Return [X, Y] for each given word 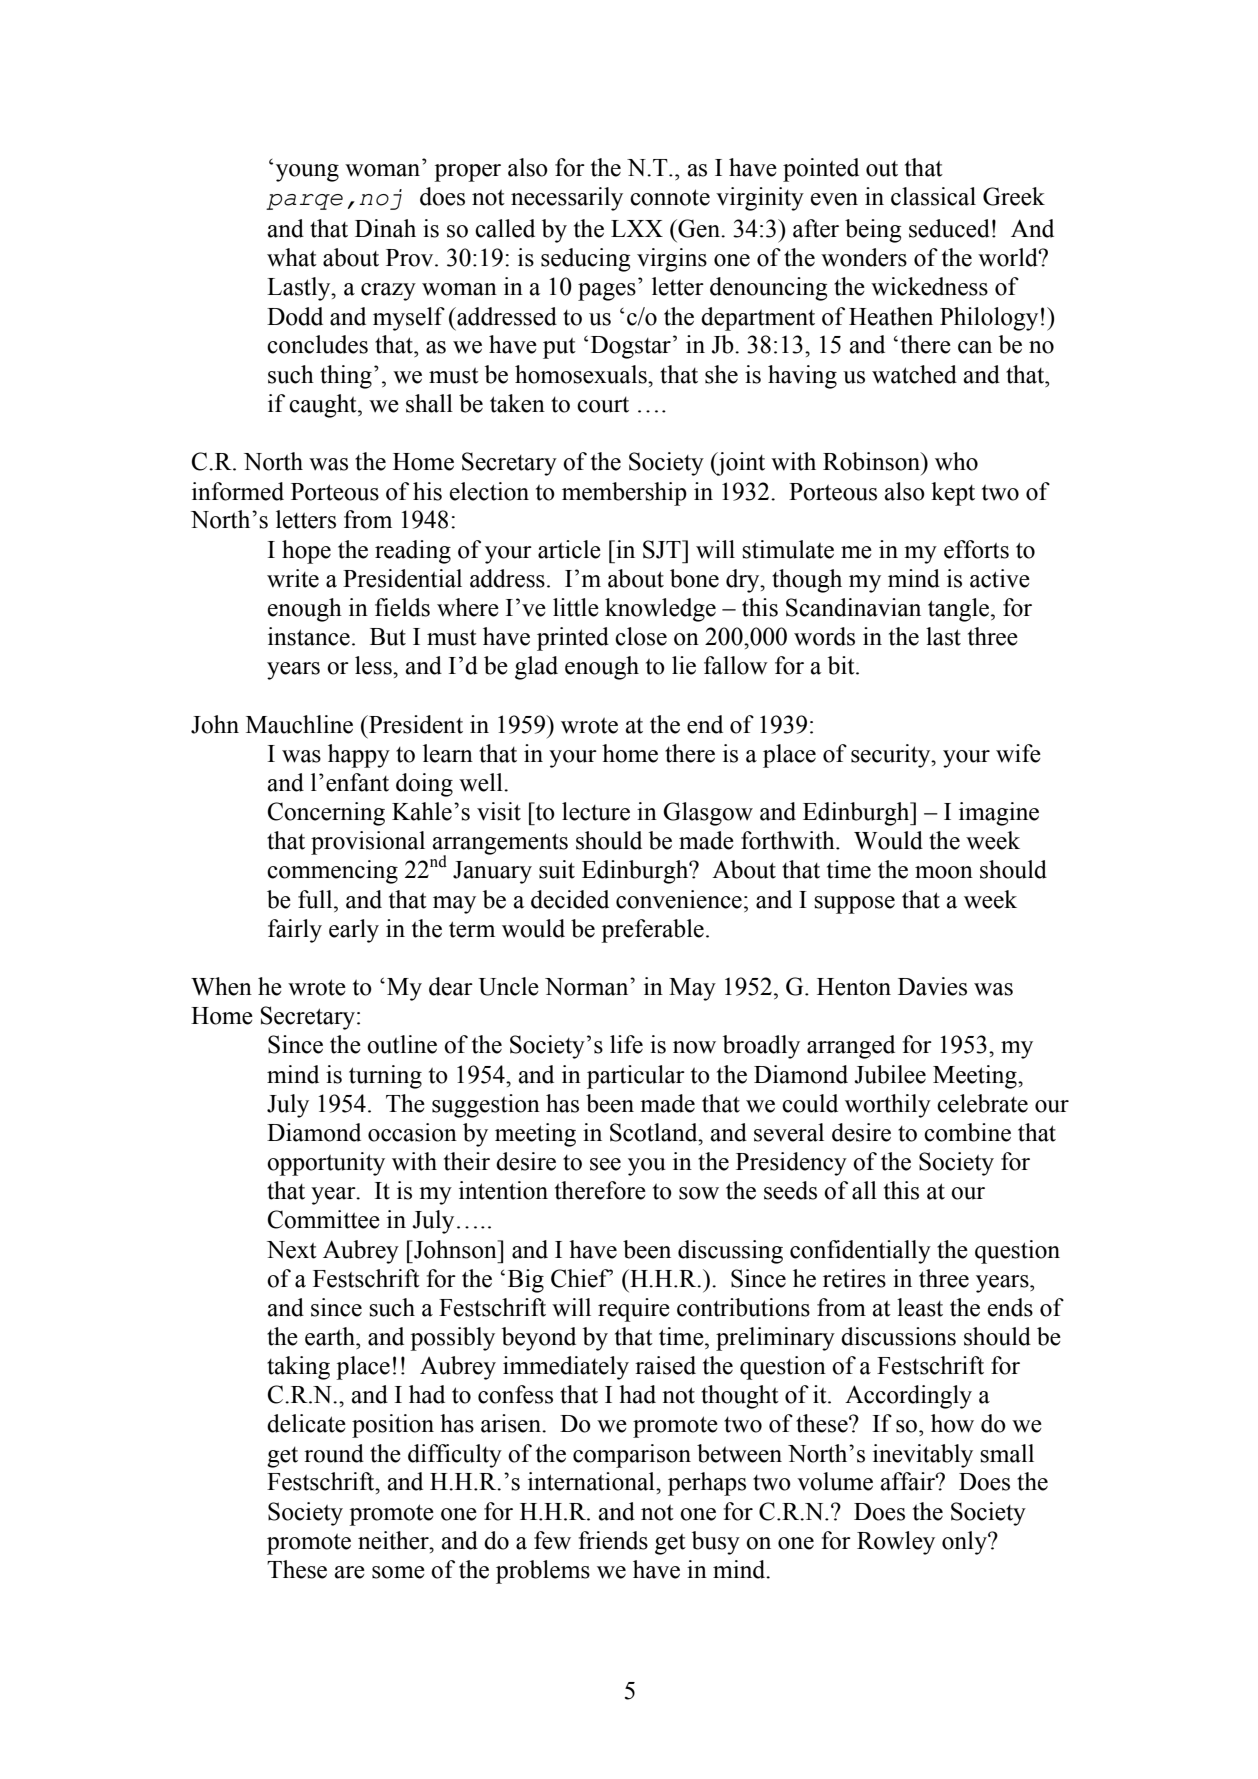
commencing [332, 872]
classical [933, 196]
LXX [637, 228]
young [307, 173]
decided [570, 899]
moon [944, 872]
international [592, 1481]
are [349, 1572]
